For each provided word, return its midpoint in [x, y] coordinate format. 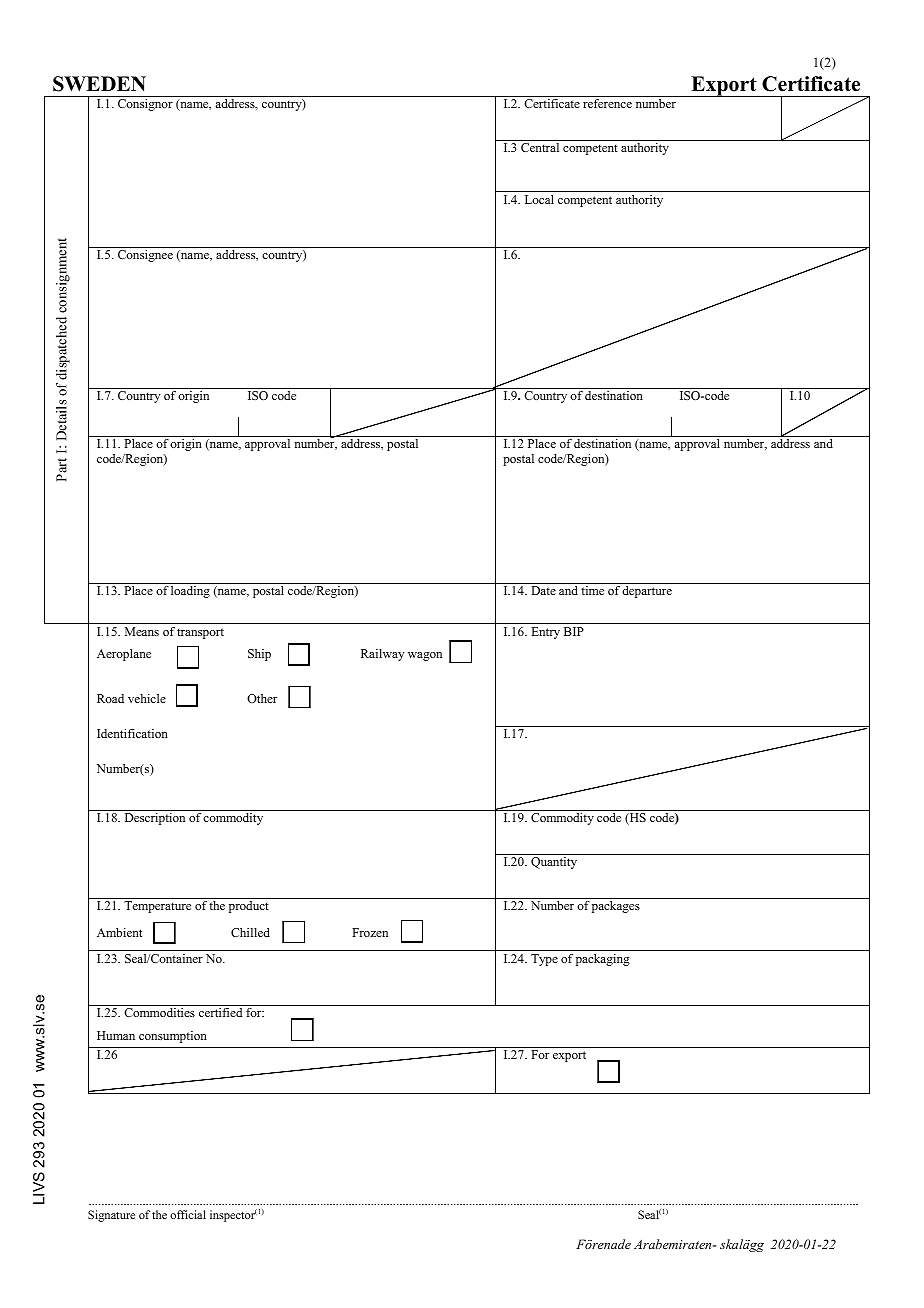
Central [540, 147]
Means [142, 631]
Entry [545, 633]
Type [544, 960]
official [188, 1214]
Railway [382, 655]
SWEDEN [99, 84]
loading [190, 592]
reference [607, 103]
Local [539, 199]
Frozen [370, 932]
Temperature [157, 907]
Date [543, 590]
